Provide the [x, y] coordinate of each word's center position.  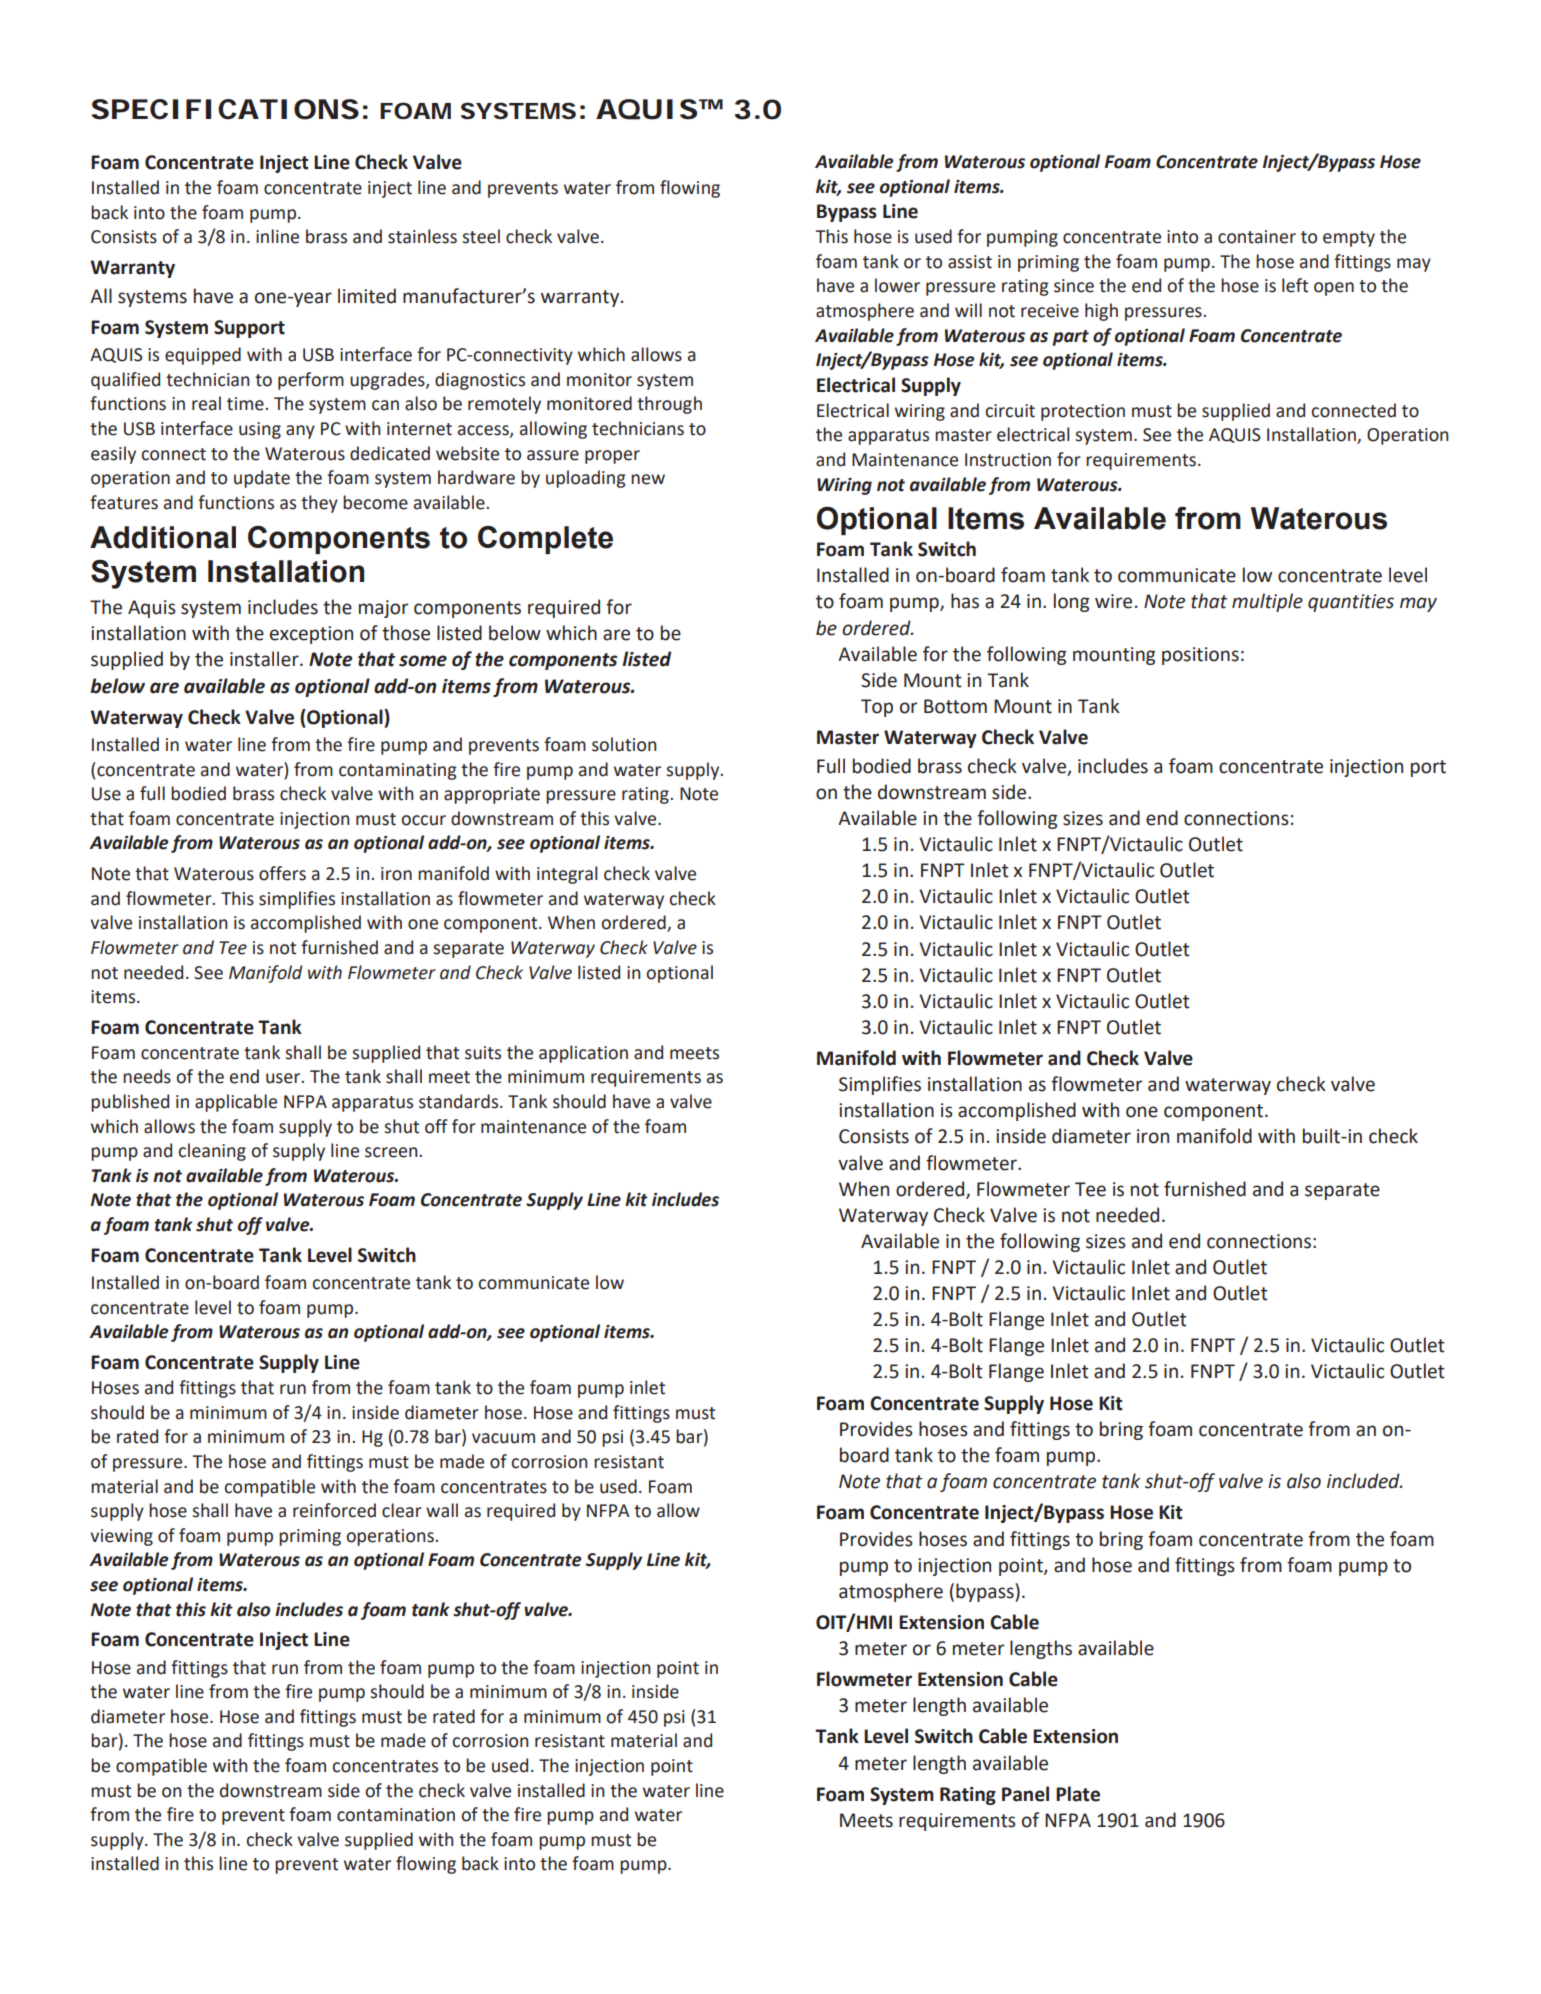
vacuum [503, 1438]
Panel [1025, 1794]
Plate [1078, 1794]
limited [367, 296]
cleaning [212, 1152]
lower [897, 285]
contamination [396, 1815]
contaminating [398, 771]
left [1295, 285]
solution [624, 744]
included [1364, 1481]
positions [1200, 656]
